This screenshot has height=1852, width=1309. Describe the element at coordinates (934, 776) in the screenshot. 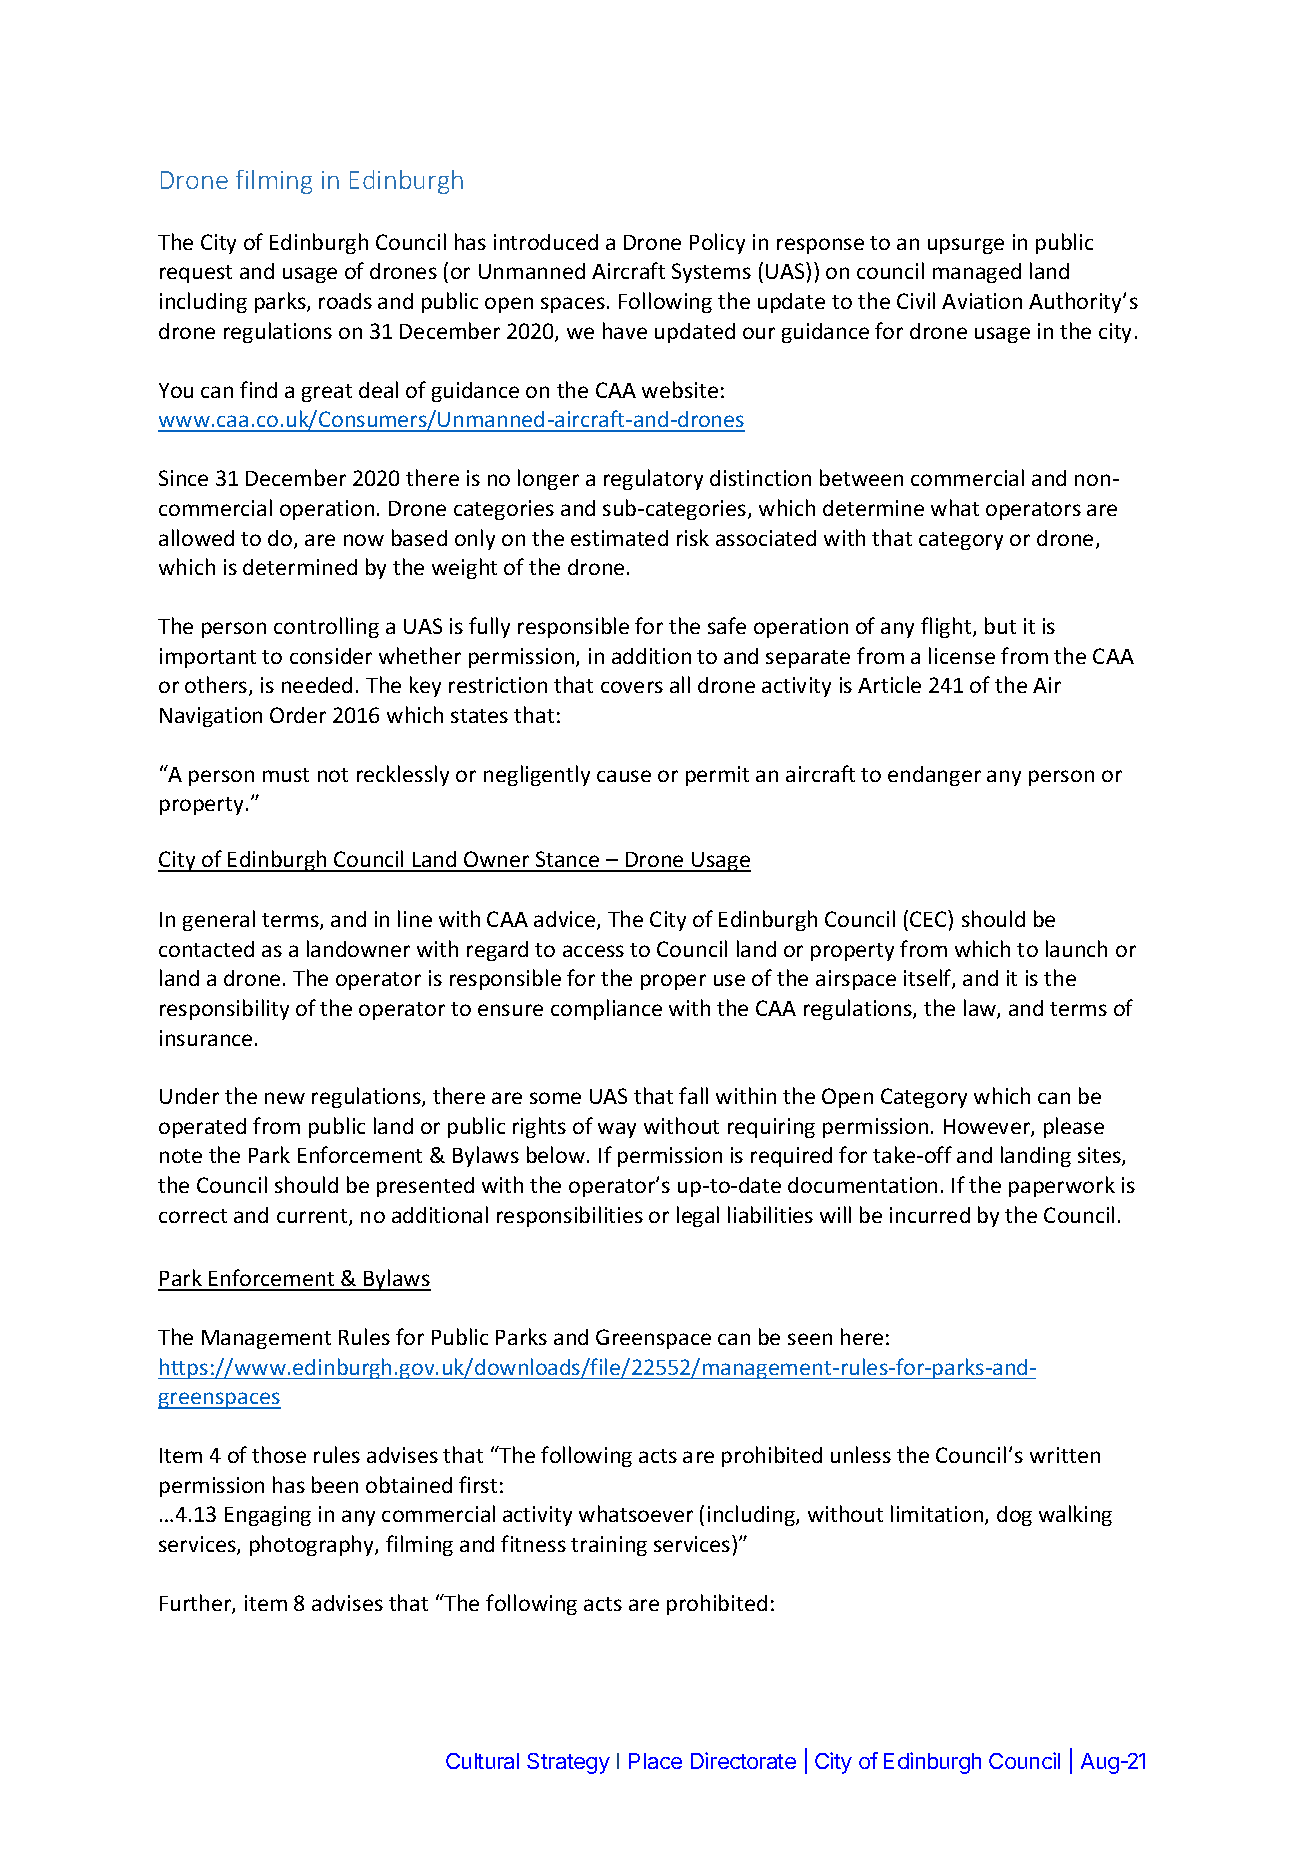

I see `endanger` at that location.
